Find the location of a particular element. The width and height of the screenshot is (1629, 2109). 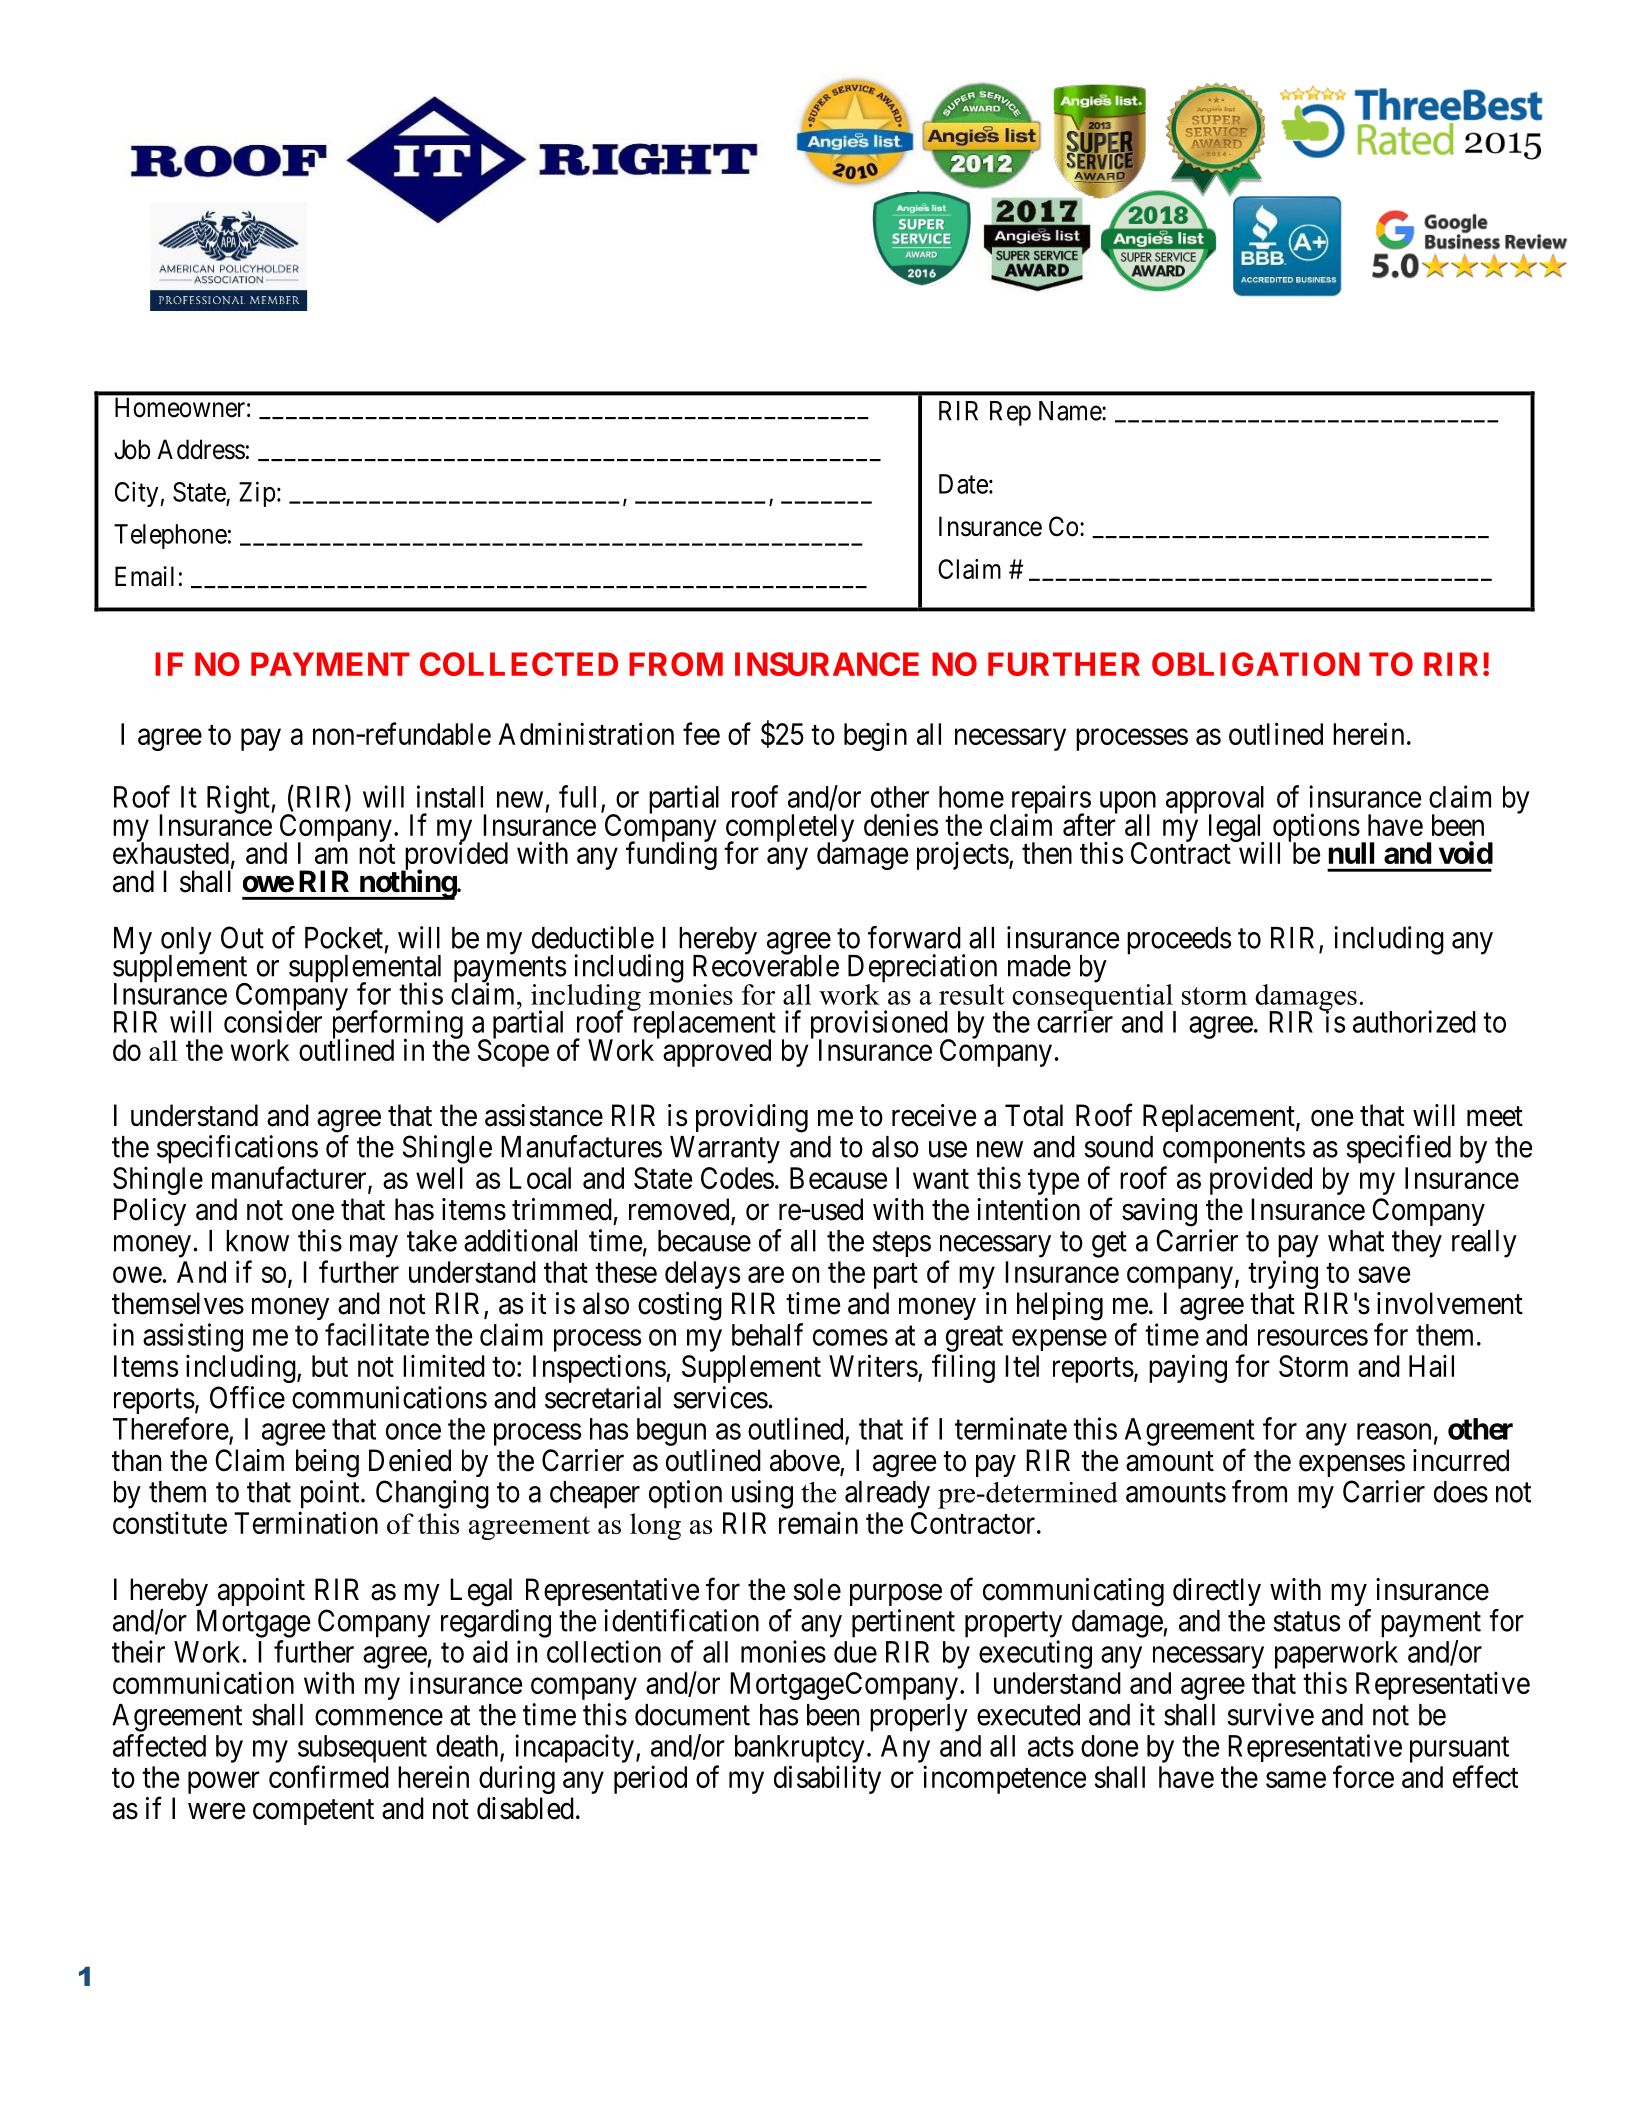

know is located at coordinates (257, 1241).
